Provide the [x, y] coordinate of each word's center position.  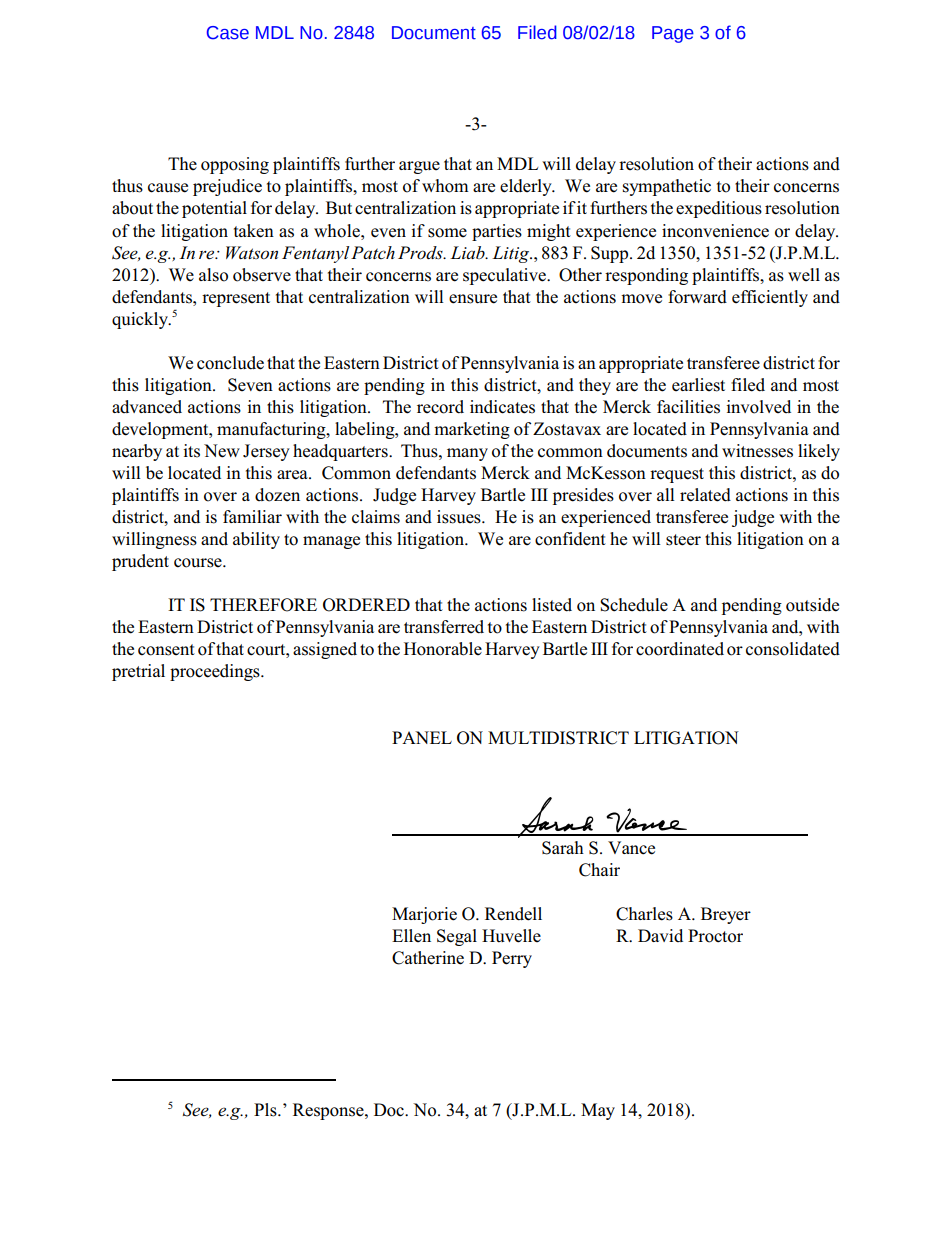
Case [228, 33]
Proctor [715, 936]
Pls [266, 1110]
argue [419, 167]
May [598, 1111]
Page [673, 34]
